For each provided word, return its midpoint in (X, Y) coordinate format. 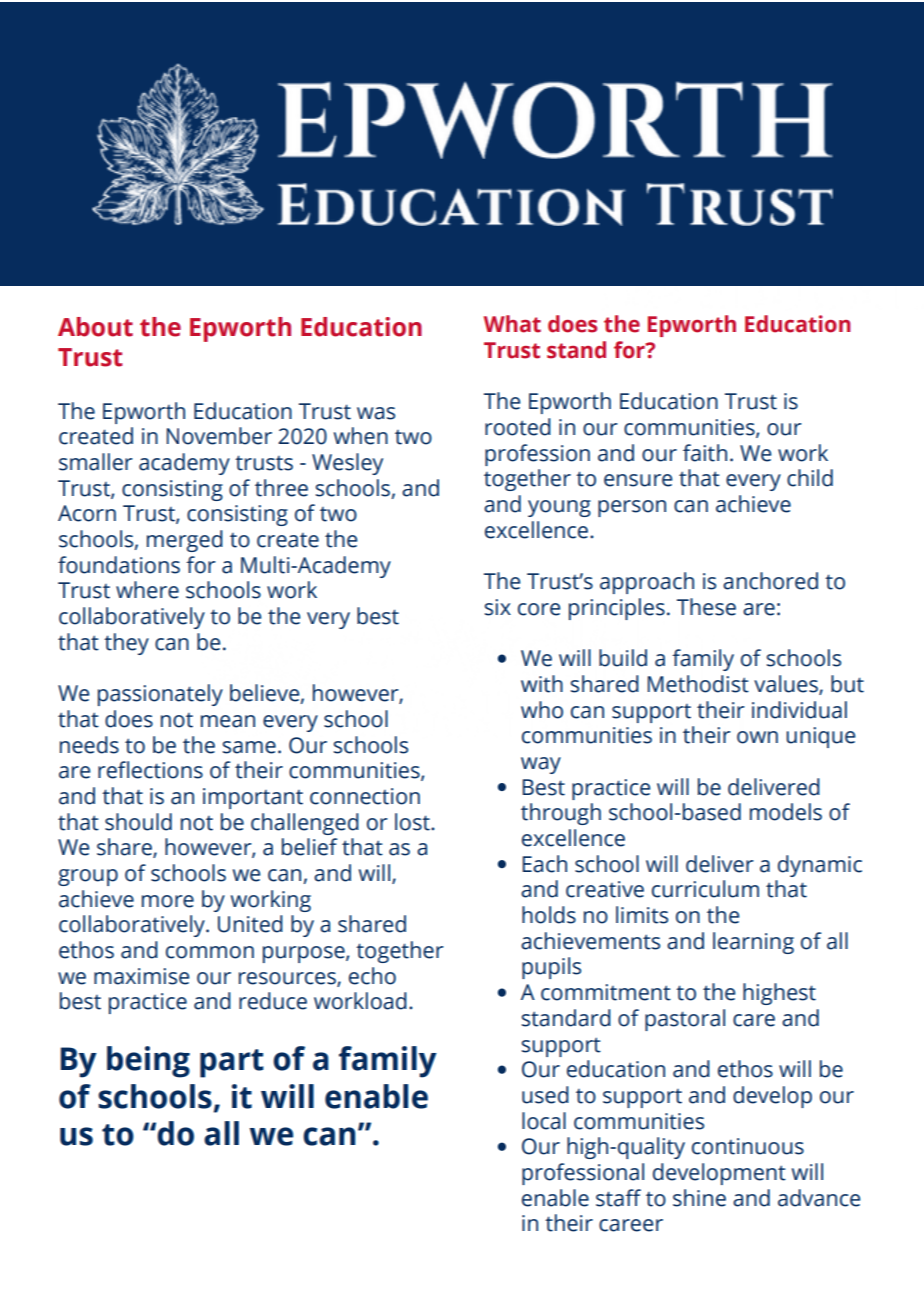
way (541, 765)
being (148, 1062)
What (512, 324)
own (757, 737)
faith (705, 453)
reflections (150, 770)
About (95, 327)
